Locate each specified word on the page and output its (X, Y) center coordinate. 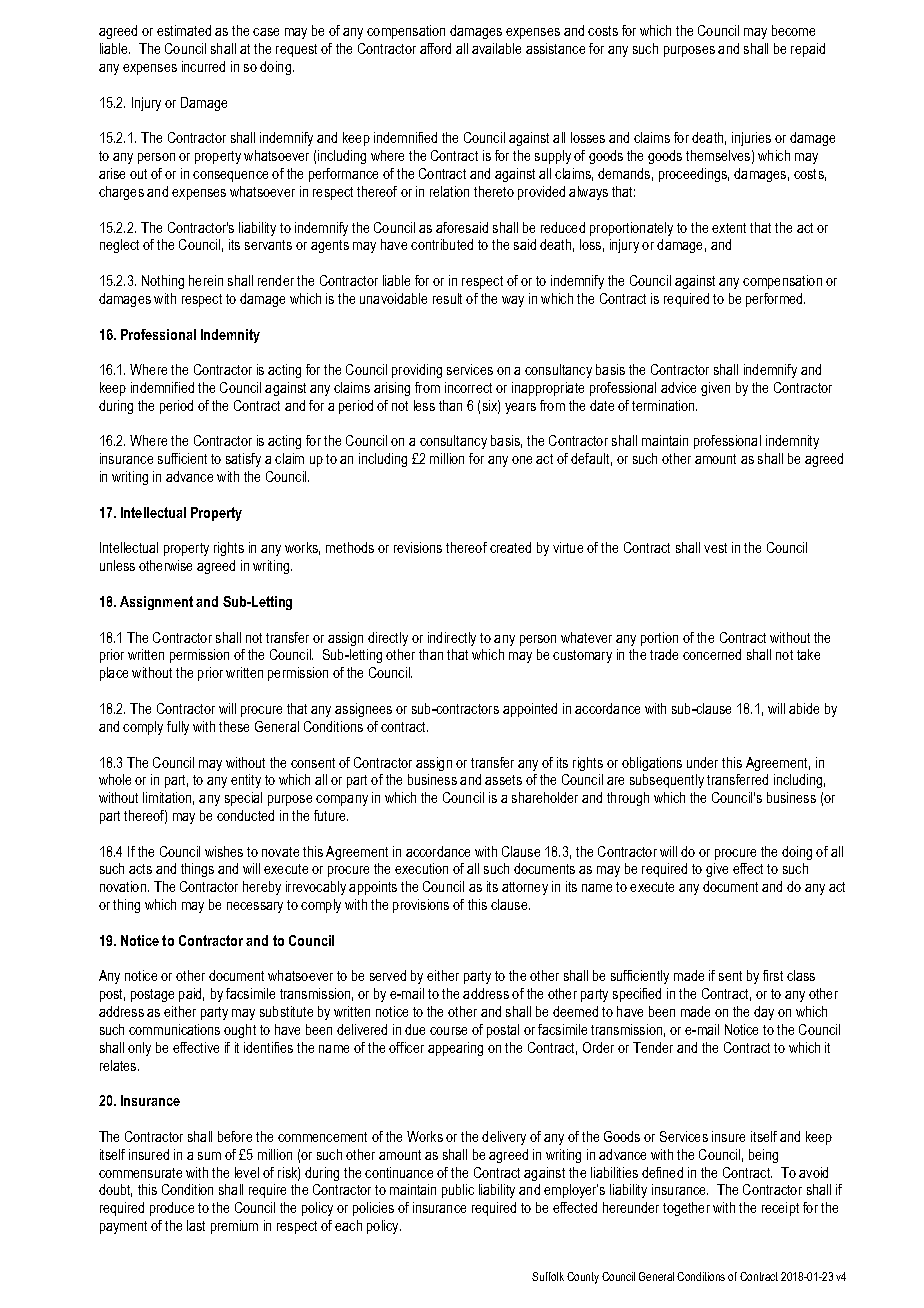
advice (678, 387)
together (686, 1209)
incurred (203, 66)
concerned (712, 654)
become (793, 30)
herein (206, 280)
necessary (255, 907)
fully (178, 728)
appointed (530, 710)
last (196, 1225)
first (773, 975)
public (458, 1191)
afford (435, 48)
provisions (421, 906)
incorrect (468, 387)
